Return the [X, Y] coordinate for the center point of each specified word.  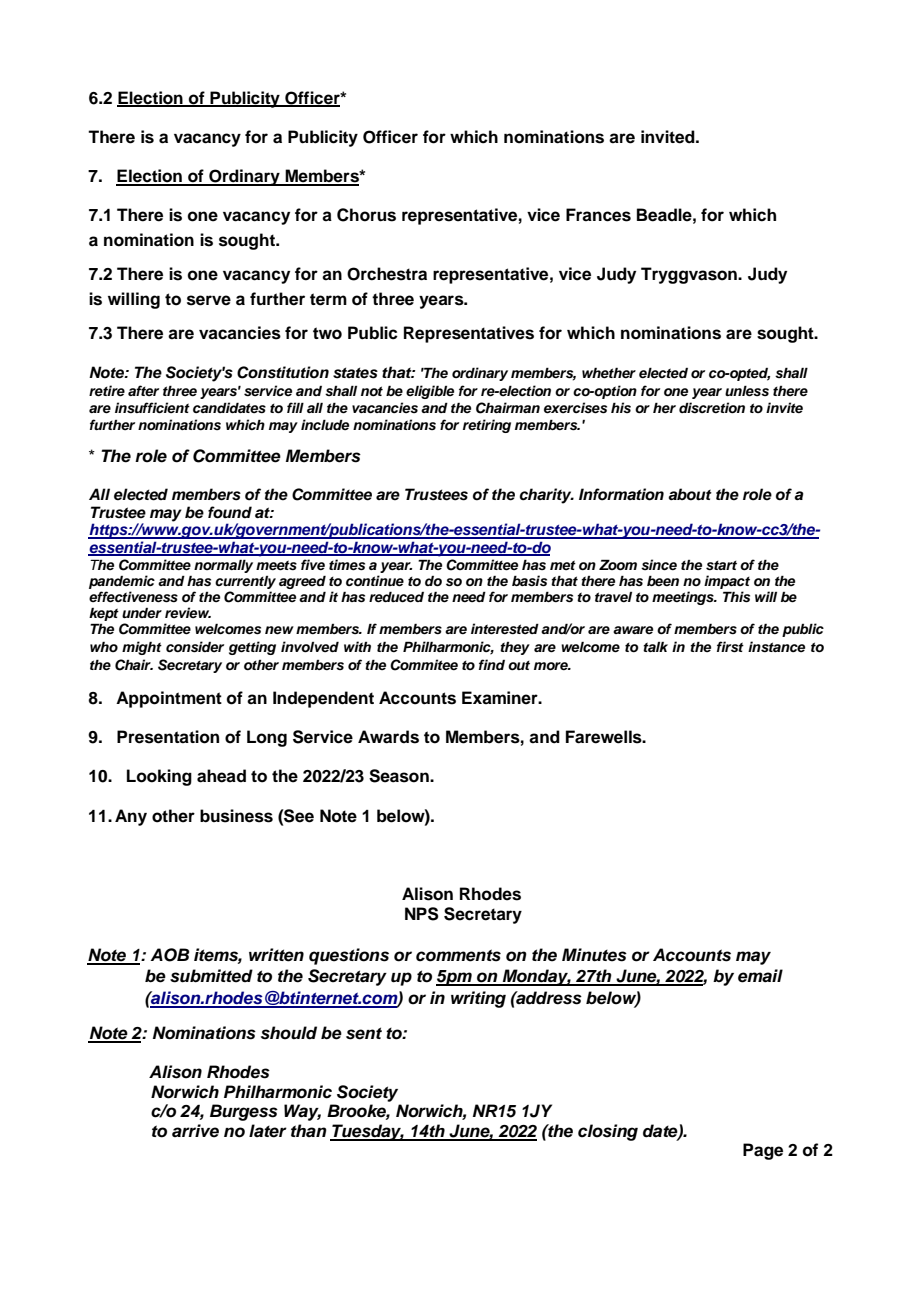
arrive [195, 1131]
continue [375, 581]
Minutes [594, 955]
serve [209, 300]
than [309, 1130]
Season [400, 776]
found [230, 512]
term [328, 299]
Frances [598, 215]
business [236, 816]
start [721, 565]
